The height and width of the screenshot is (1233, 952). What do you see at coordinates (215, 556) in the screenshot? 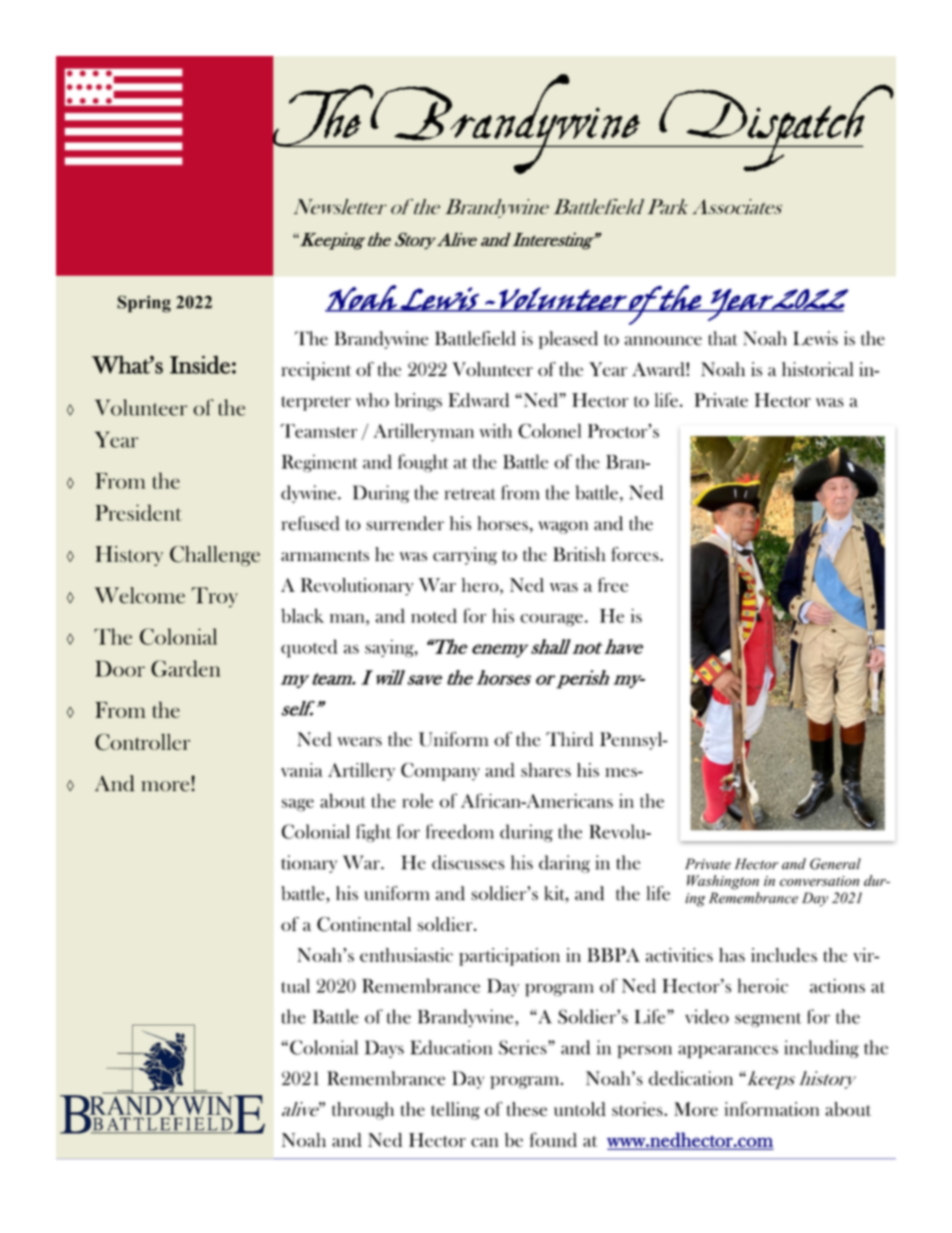
I see `Challenge` at bounding box center [215, 556].
